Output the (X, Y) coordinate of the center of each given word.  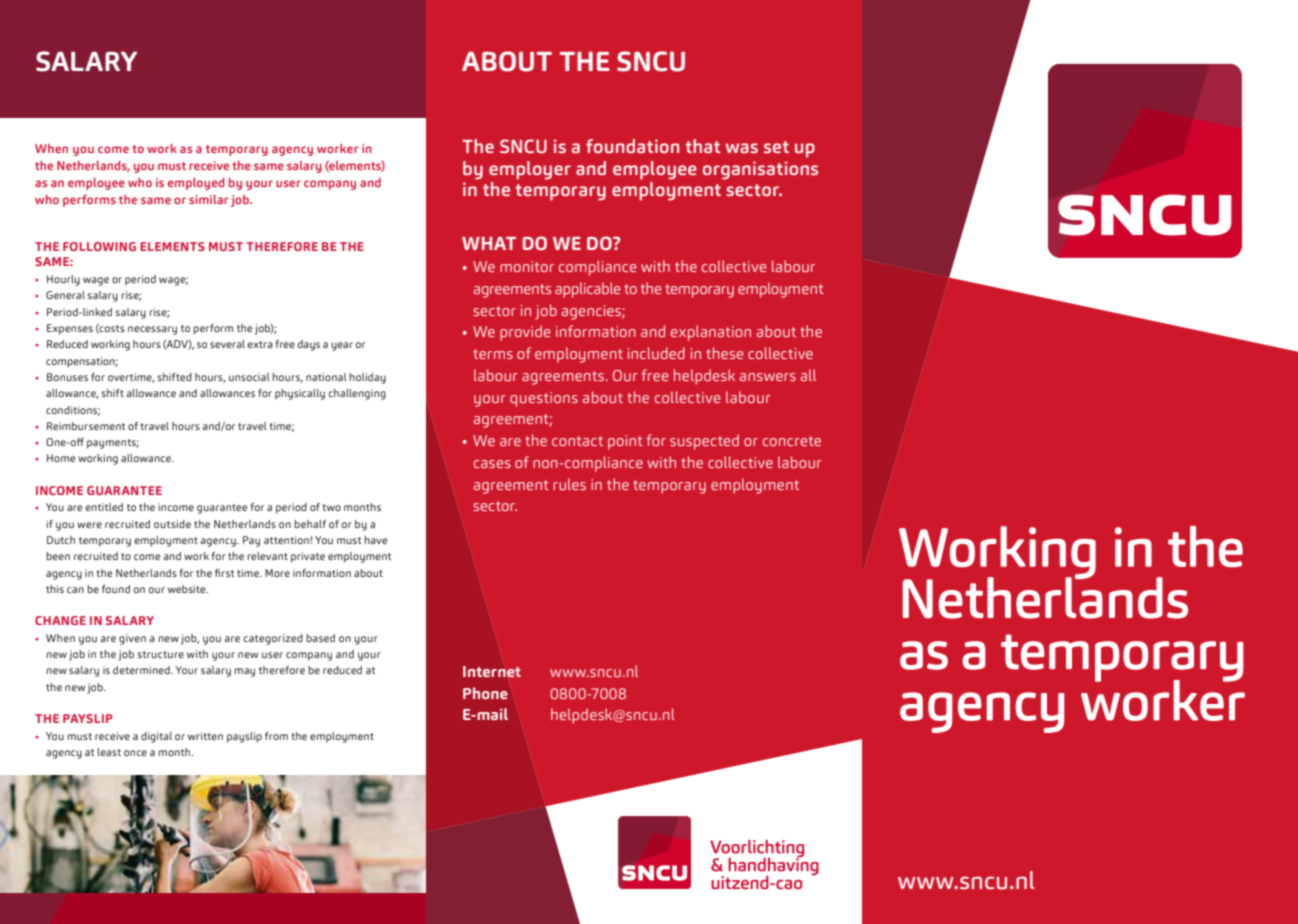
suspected (704, 442)
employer (530, 170)
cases (492, 464)
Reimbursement (86, 426)
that (702, 146)
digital (156, 737)
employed (196, 184)
